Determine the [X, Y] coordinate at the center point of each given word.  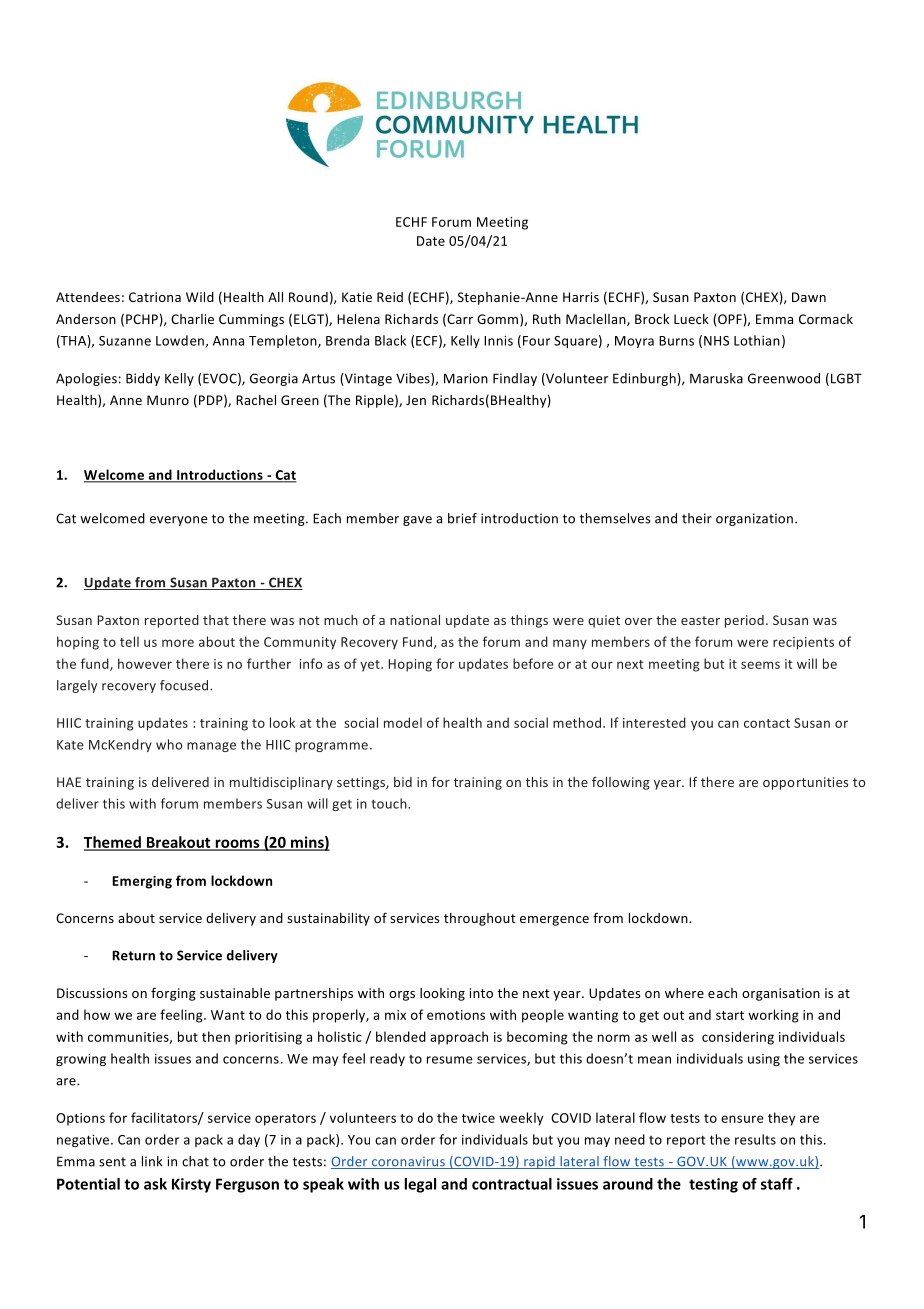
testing [713, 1185]
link [152, 1161]
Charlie [192, 319]
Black [390, 340]
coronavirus [408, 1163]
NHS [716, 341]
